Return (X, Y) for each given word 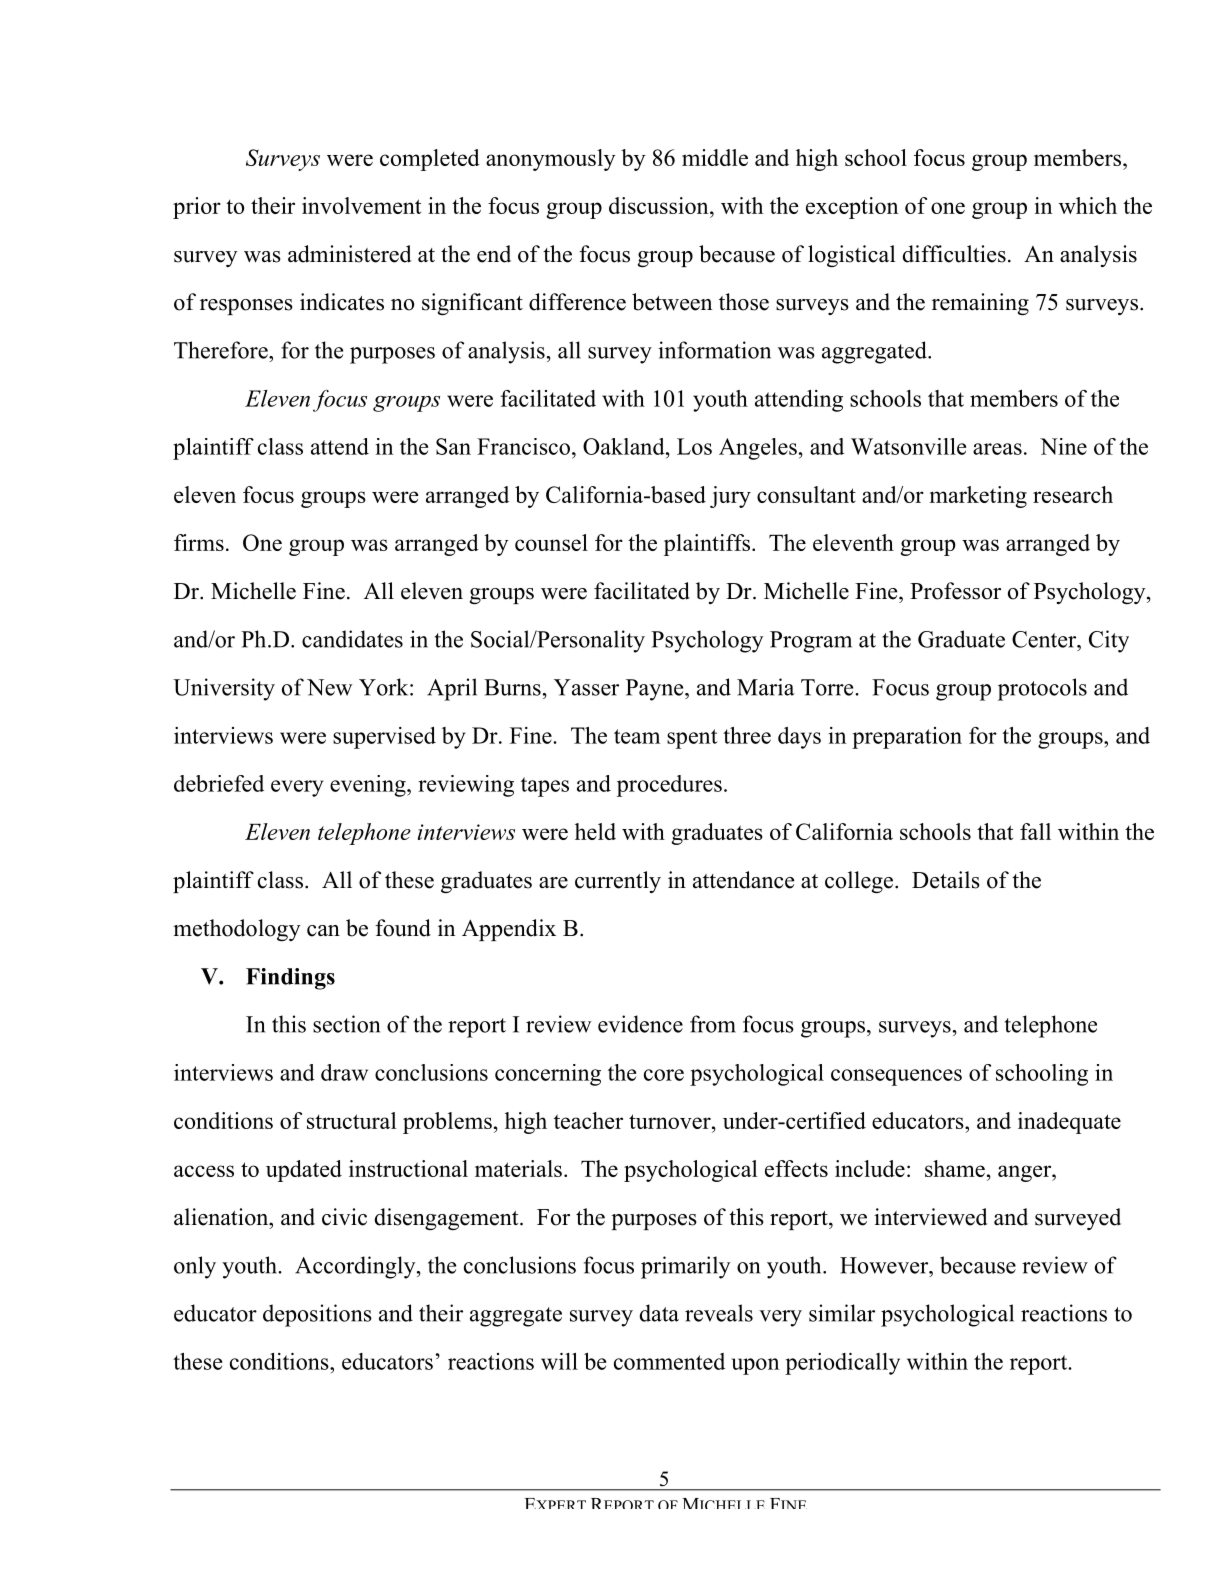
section (346, 1024)
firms (199, 542)
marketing (978, 497)
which (1088, 205)
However (885, 1265)
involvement (361, 205)
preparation (907, 738)
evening (369, 786)
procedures (669, 786)
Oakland (625, 446)
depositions (317, 1315)
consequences (896, 1077)
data (659, 1313)
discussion (660, 205)
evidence (640, 1024)
